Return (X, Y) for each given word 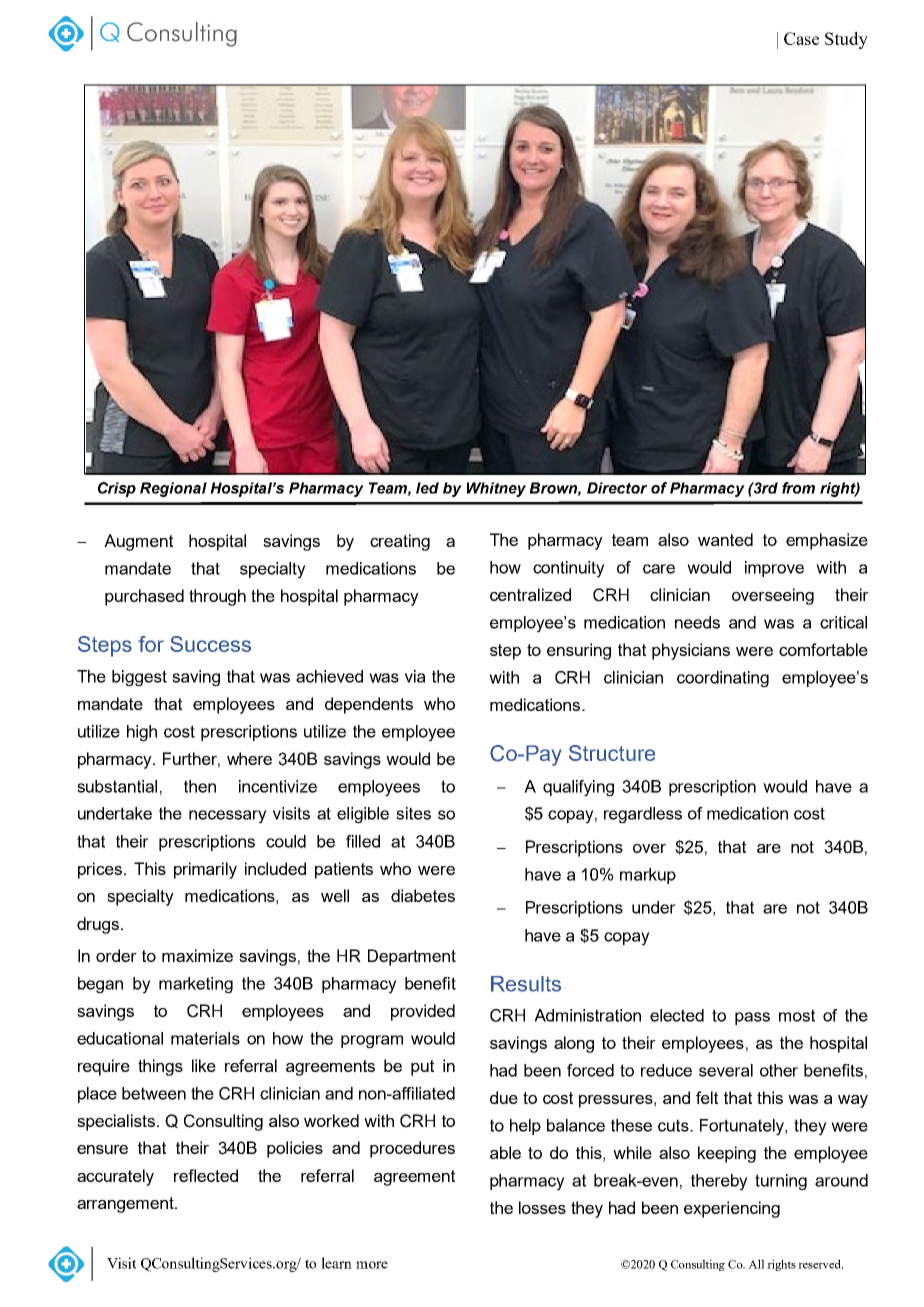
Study (846, 40)
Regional (173, 489)
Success (210, 644)
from (798, 488)
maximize (197, 955)
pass (752, 1018)
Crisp (117, 489)
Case (801, 38)
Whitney (496, 489)
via (415, 676)
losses (542, 1207)
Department (412, 957)
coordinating (723, 679)
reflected (206, 1175)
